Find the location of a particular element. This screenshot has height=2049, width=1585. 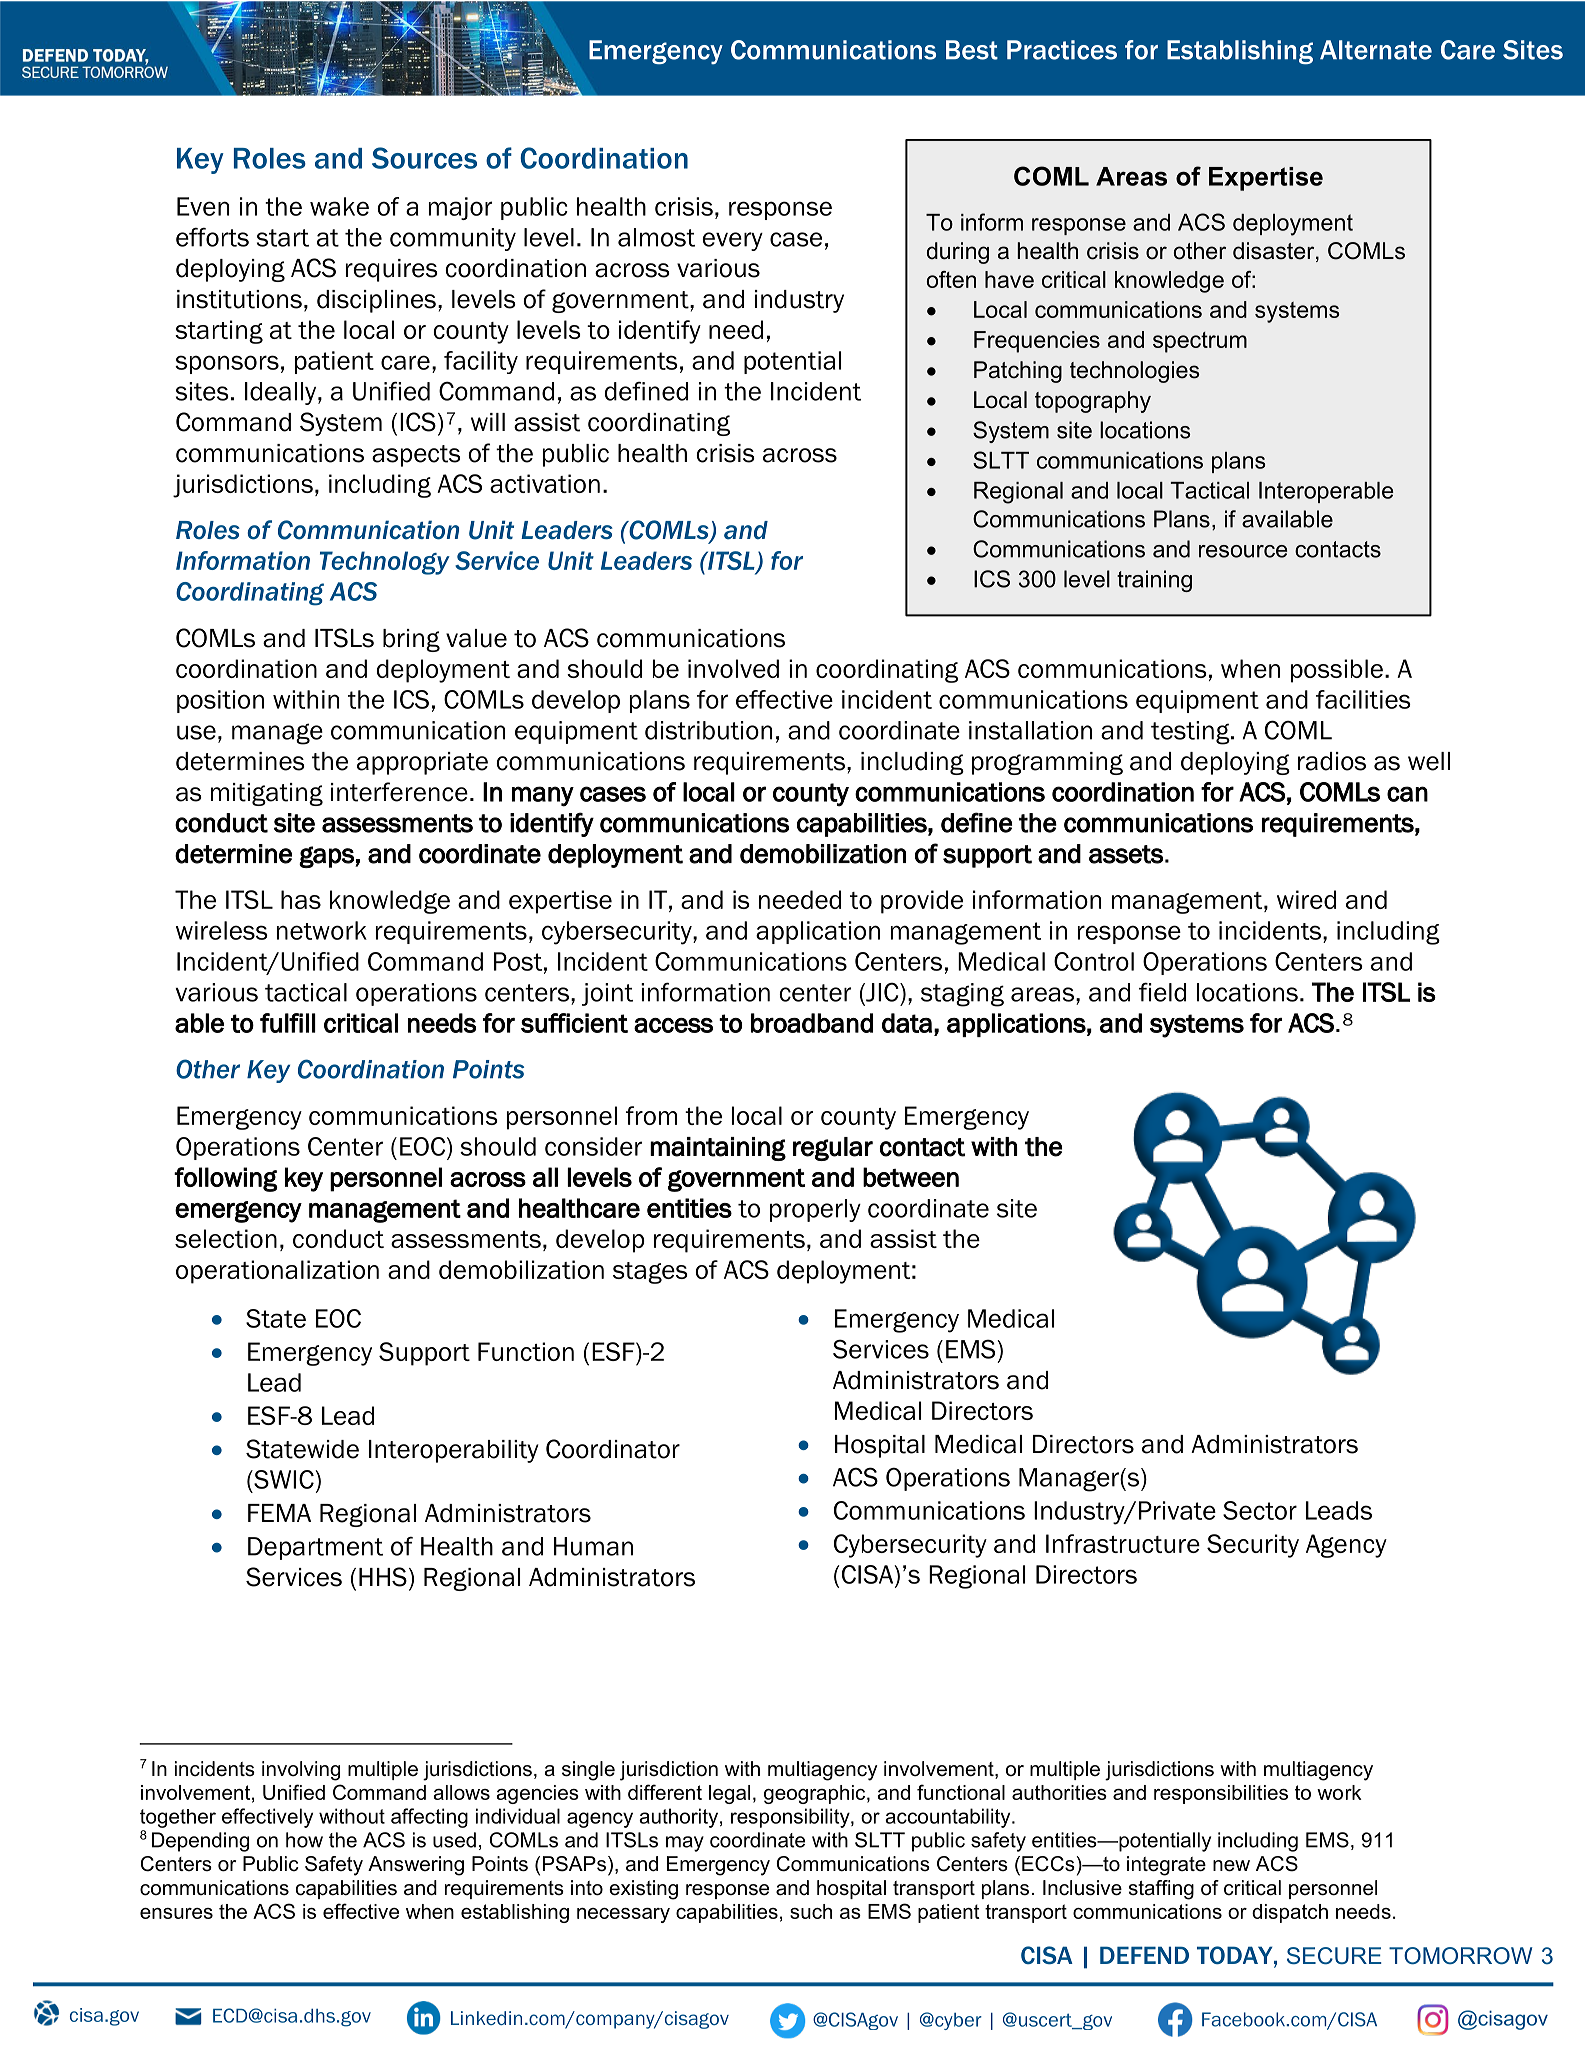

dispatch is located at coordinates (1290, 1913).
